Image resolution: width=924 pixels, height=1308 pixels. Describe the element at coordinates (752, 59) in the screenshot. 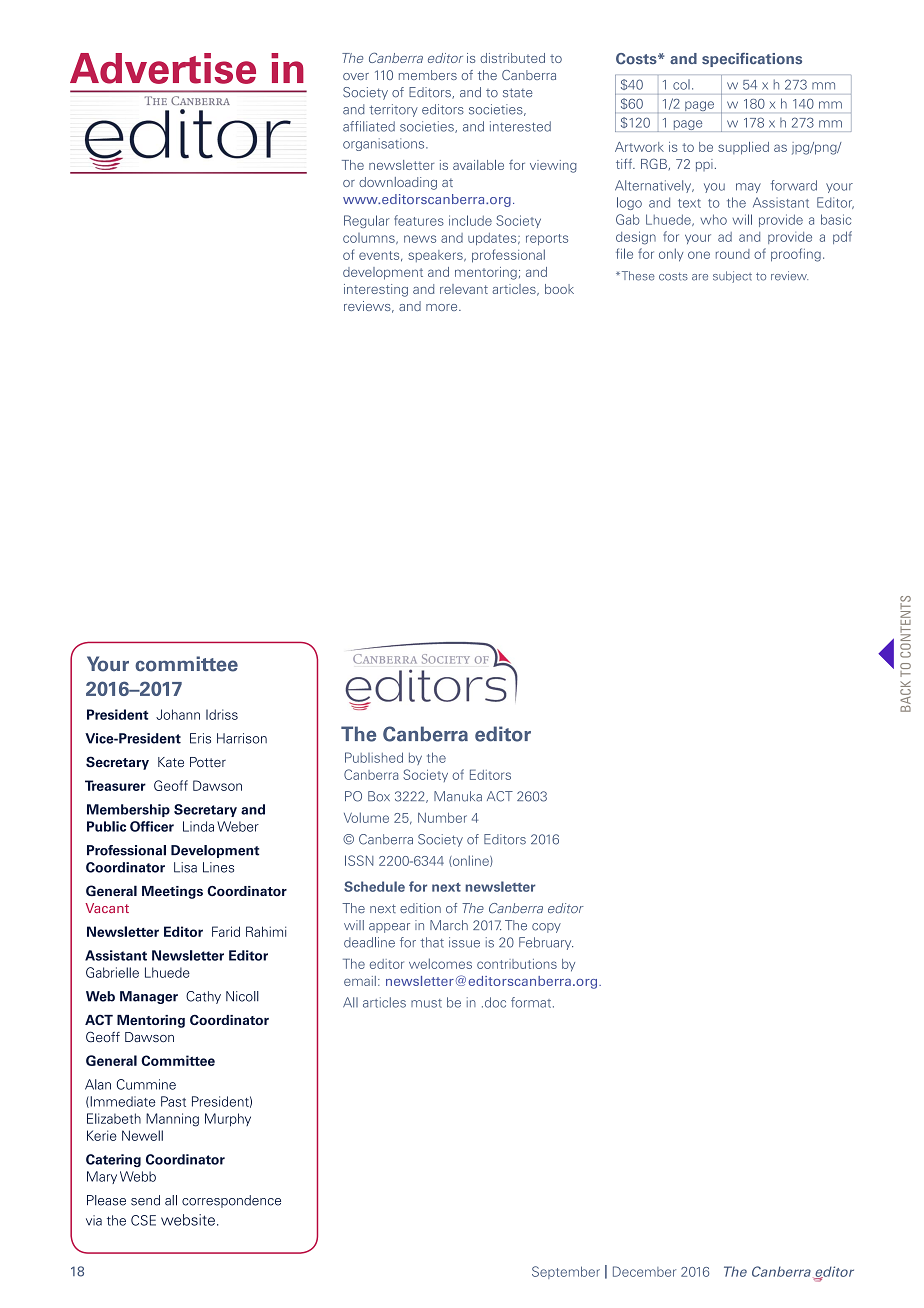

I see `specifications` at that location.
